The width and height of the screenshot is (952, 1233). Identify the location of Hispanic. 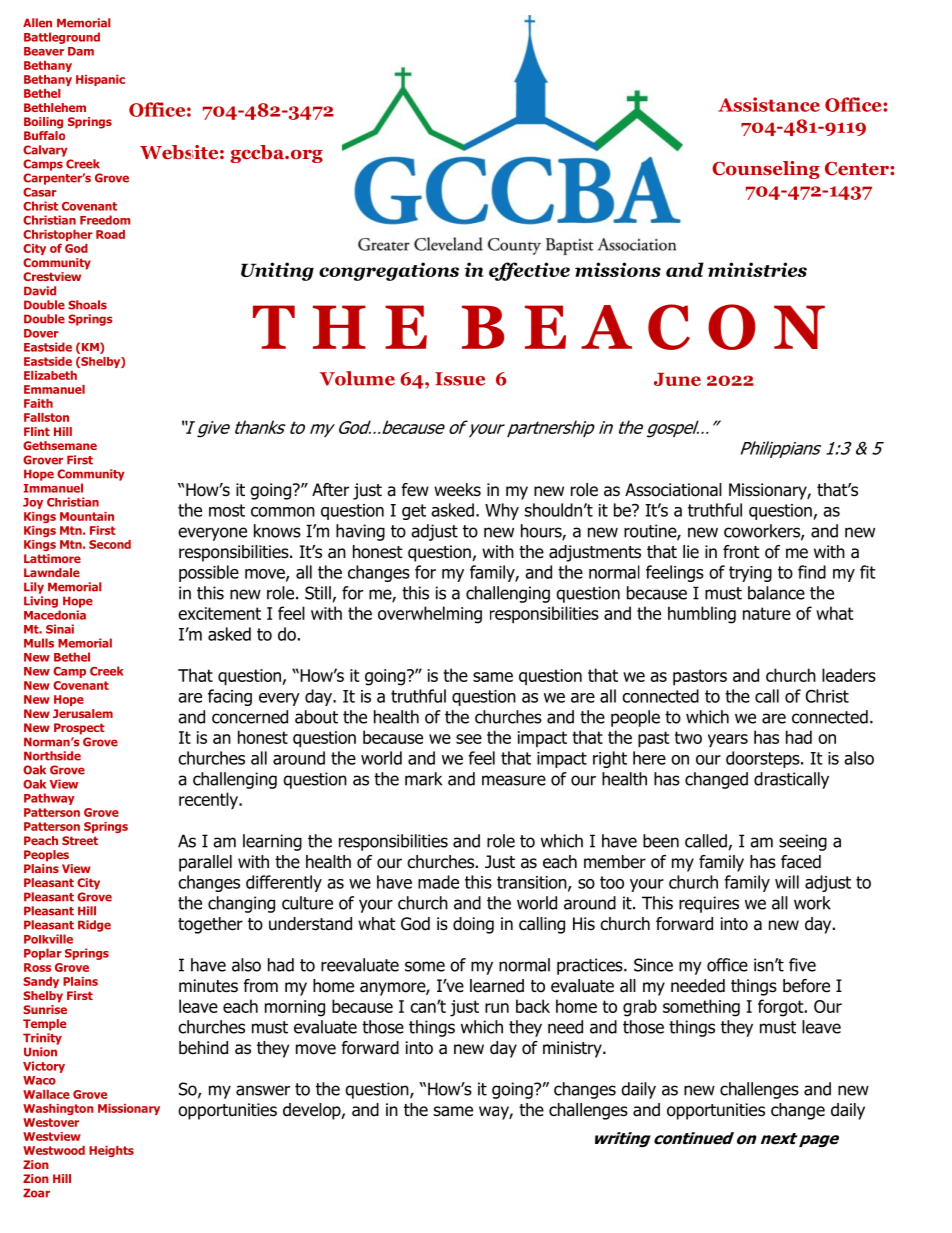
(100, 80).
